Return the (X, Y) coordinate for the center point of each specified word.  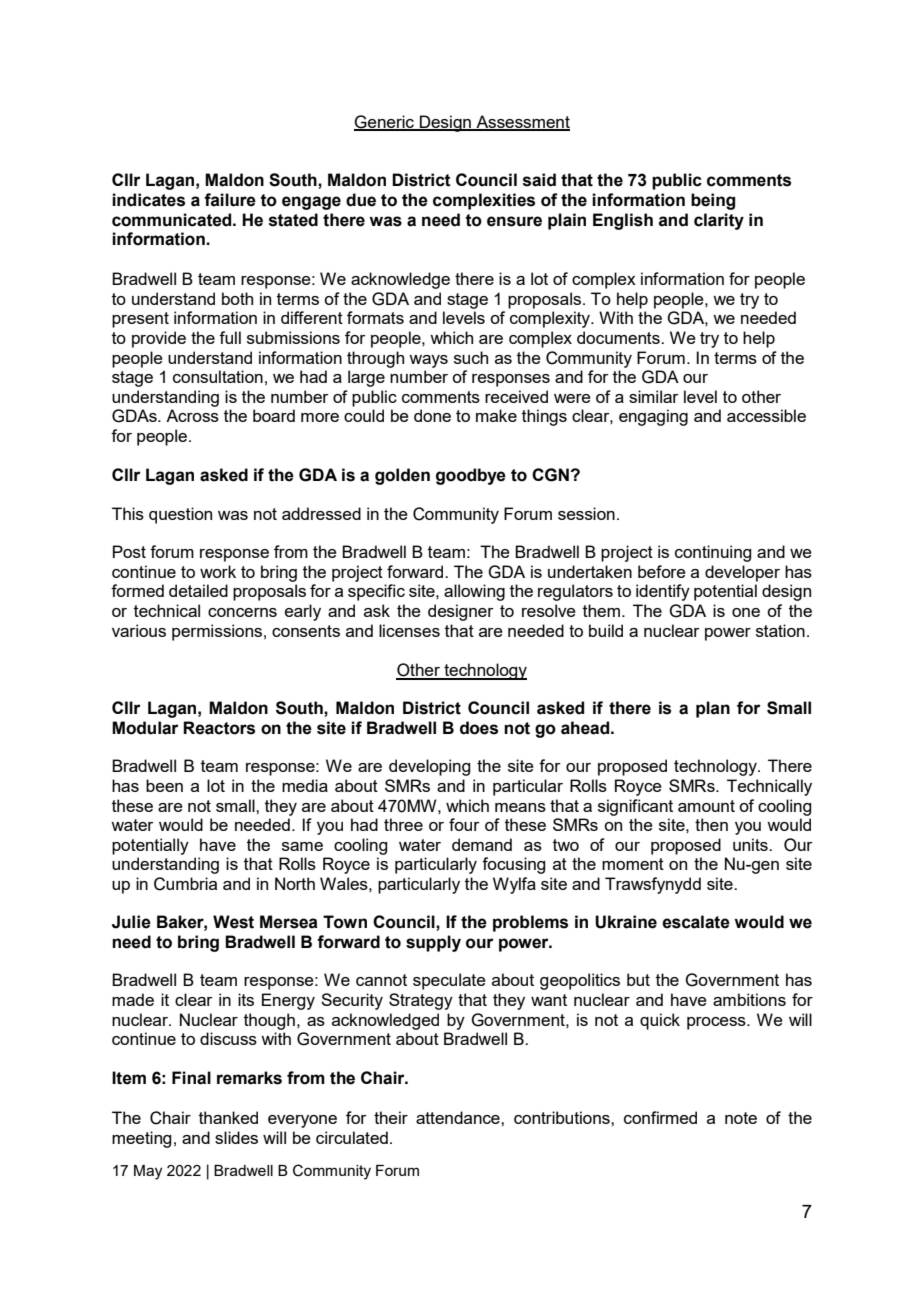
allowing (474, 592)
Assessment (522, 122)
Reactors (219, 728)
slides (236, 1137)
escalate (696, 922)
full (230, 337)
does (479, 728)
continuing (713, 553)
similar (654, 396)
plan (713, 709)
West (233, 922)
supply (433, 943)
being (713, 201)
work (218, 571)
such (471, 357)
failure (230, 200)
